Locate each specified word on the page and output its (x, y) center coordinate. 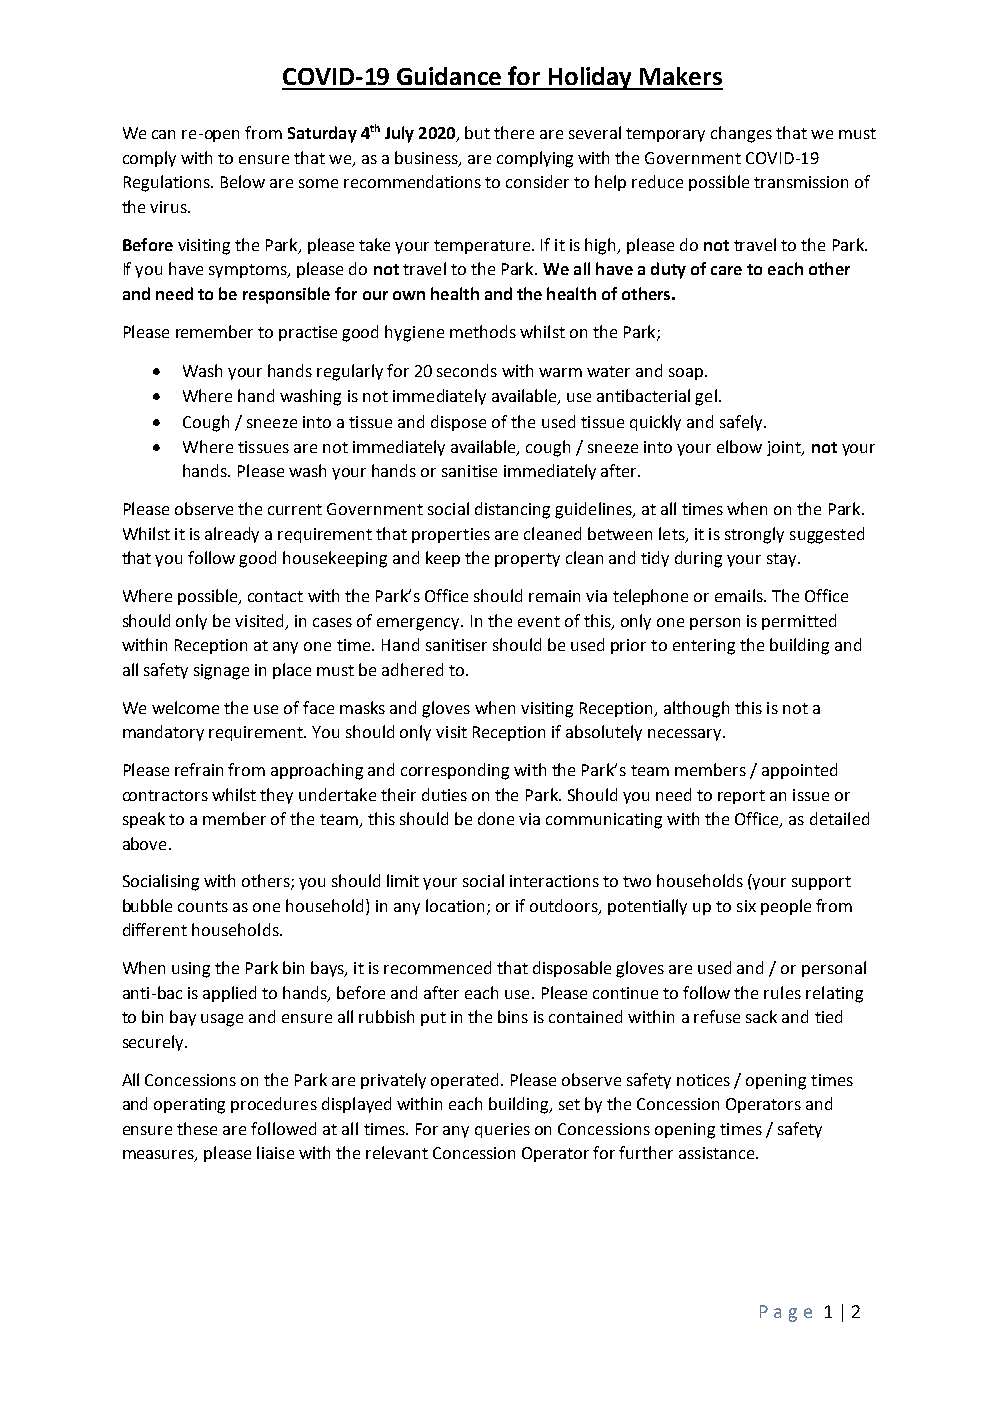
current (295, 509)
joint (785, 448)
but (477, 132)
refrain (199, 769)
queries (502, 1130)
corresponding (455, 771)
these (197, 1128)
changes (741, 134)
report (741, 797)
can (163, 134)
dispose (458, 423)
